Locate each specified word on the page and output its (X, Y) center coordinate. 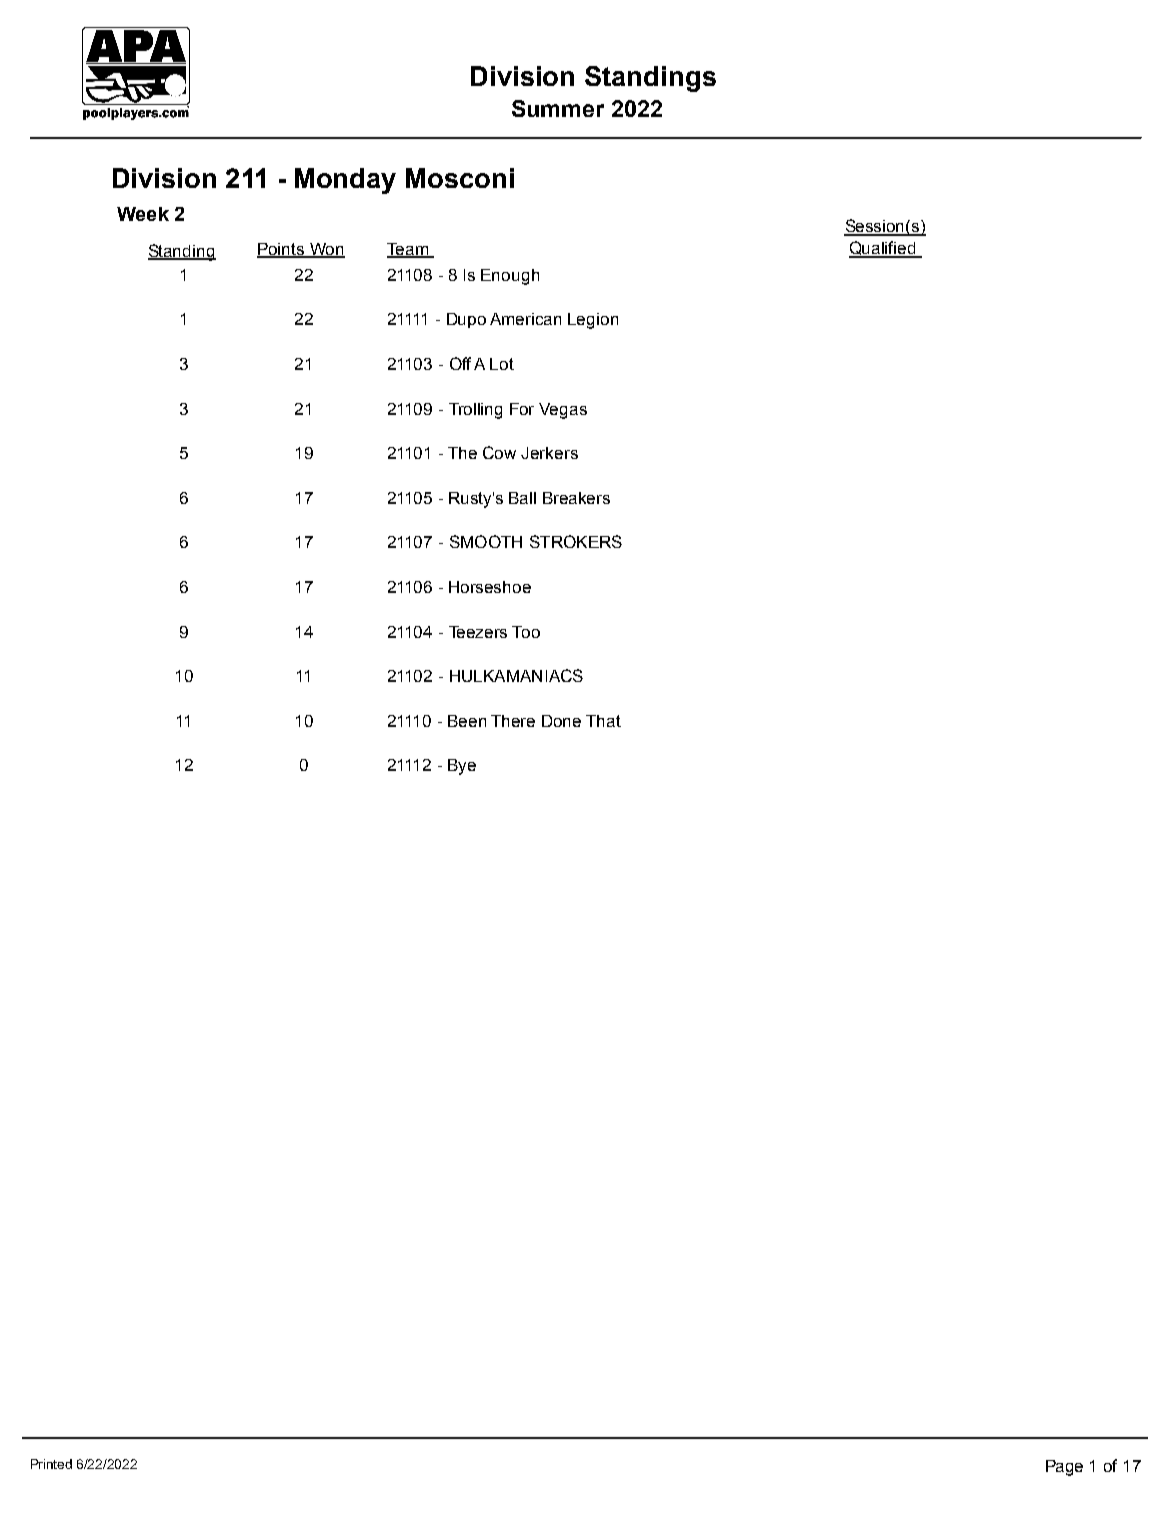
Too (526, 632)
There (513, 721)
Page (1064, 1468)
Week (143, 214)
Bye (462, 767)
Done (561, 721)
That (603, 721)
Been (467, 721)
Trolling (475, 411)
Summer (558, 108)
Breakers (576, 498)
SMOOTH (486, 541)
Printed (51, 1464)
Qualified (883, 249)
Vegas (563, 411)
